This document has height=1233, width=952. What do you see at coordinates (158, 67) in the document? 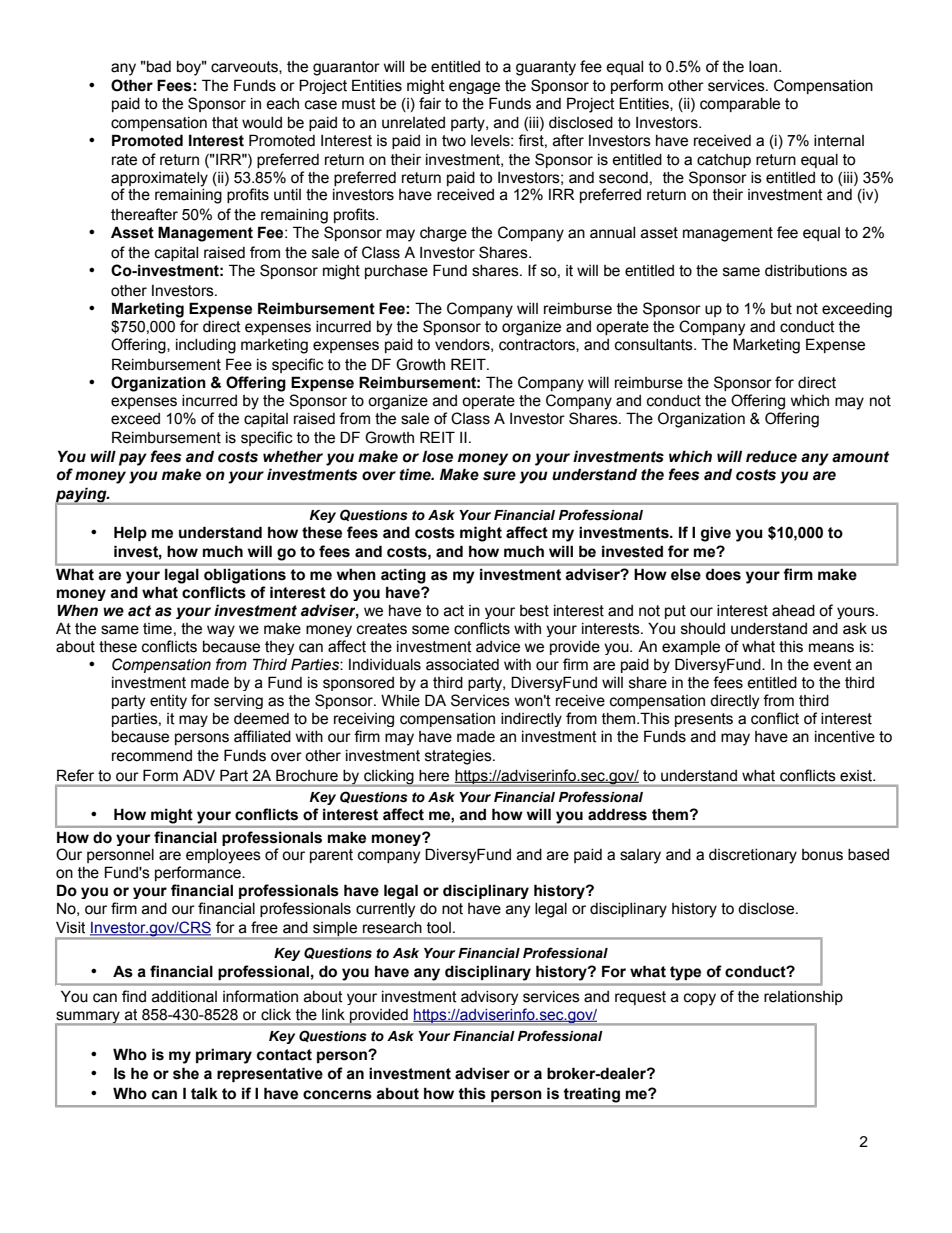
I see `bad` at bounding box center [158, 67].
